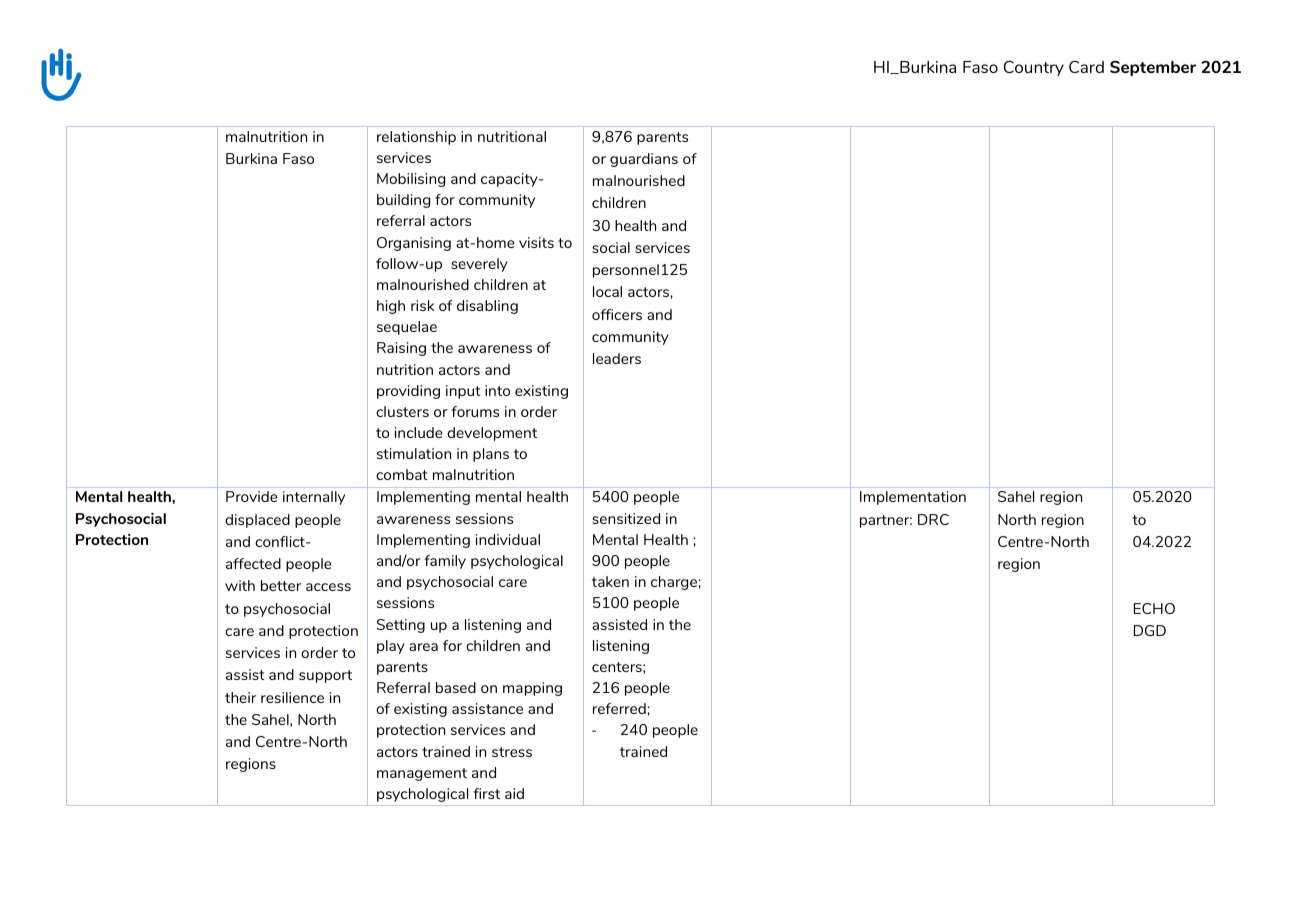  What do you see at coordinates (644, 160) in the document?
I see `guardians` at bounding box center [644, 160].
